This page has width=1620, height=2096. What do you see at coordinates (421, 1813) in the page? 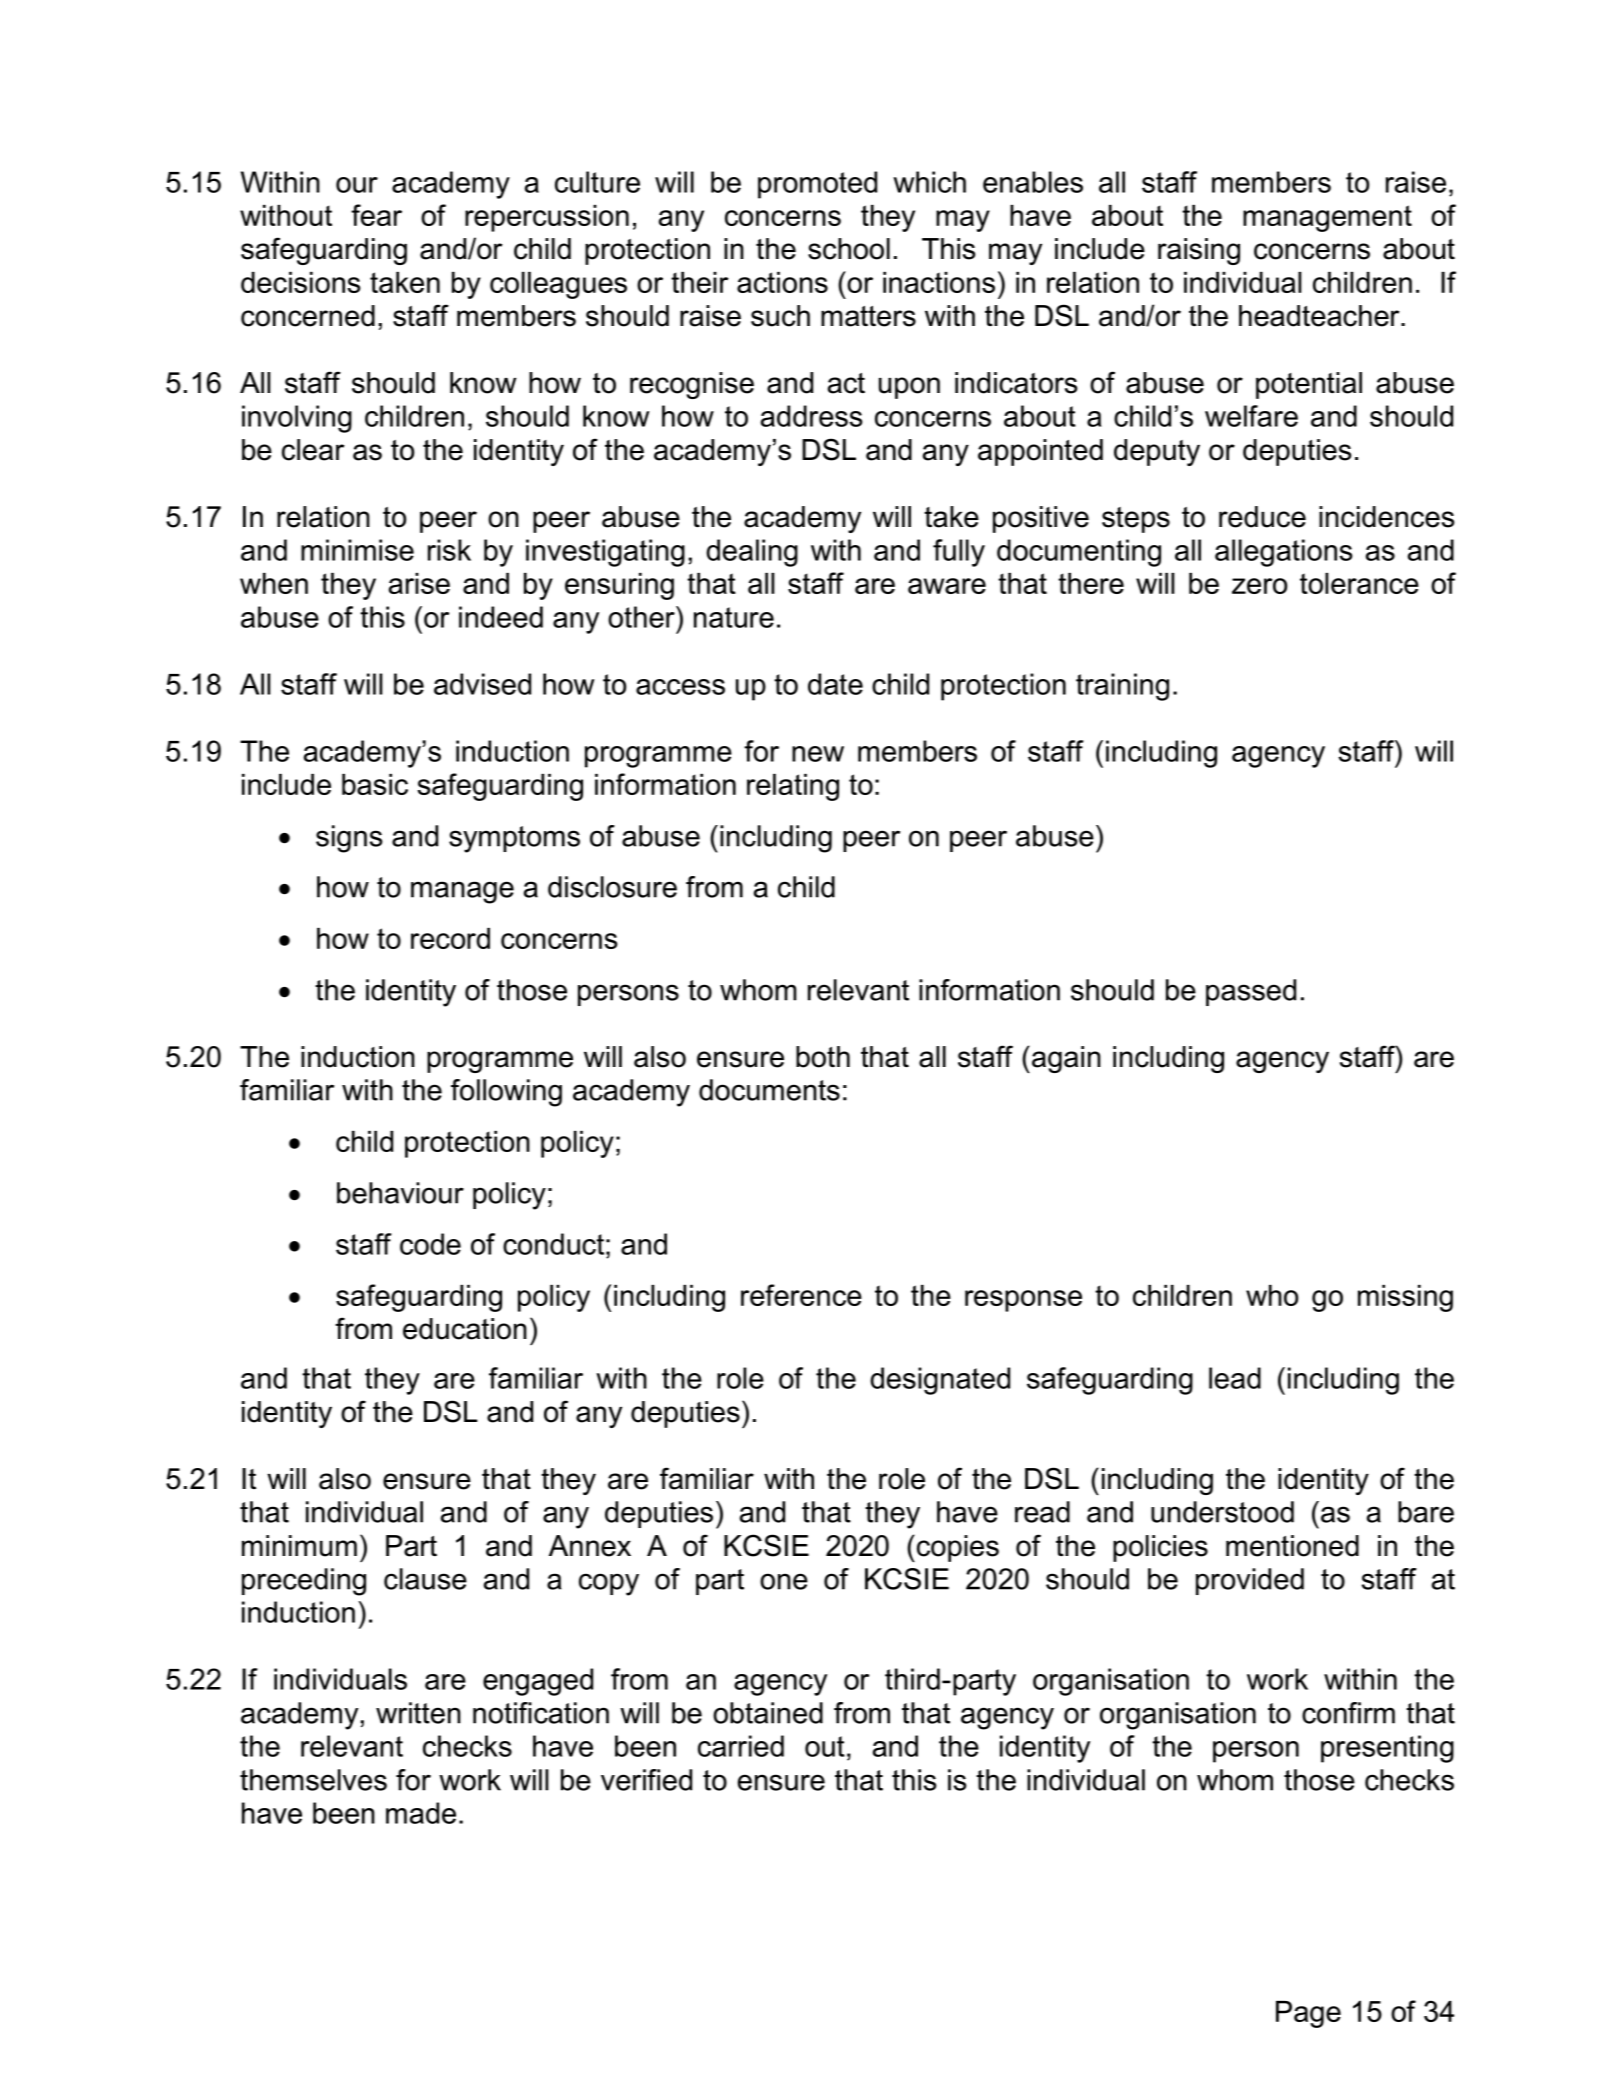
I see `made` at bounding box center [421, 1813].
